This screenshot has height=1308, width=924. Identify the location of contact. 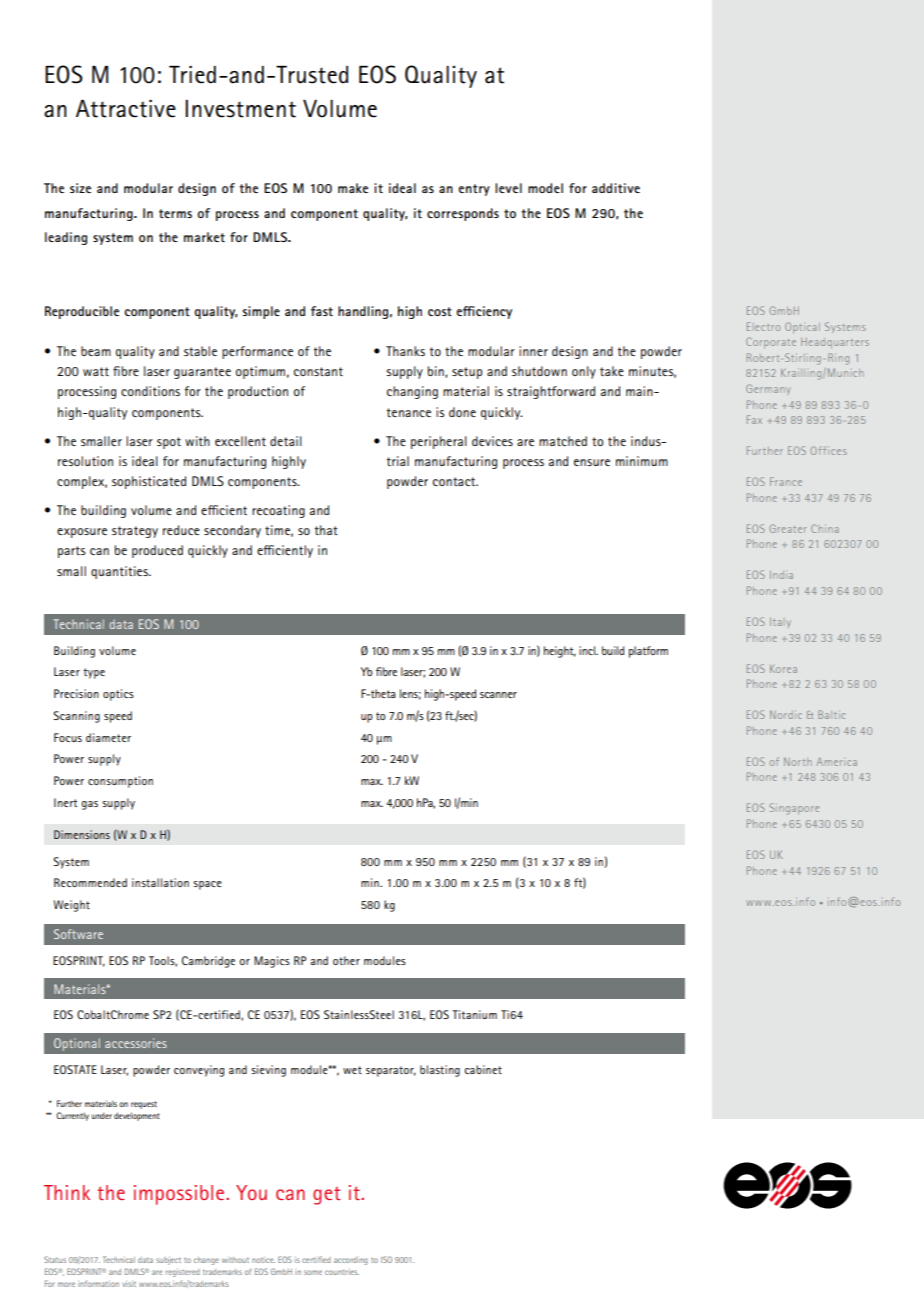
(455, 481).
